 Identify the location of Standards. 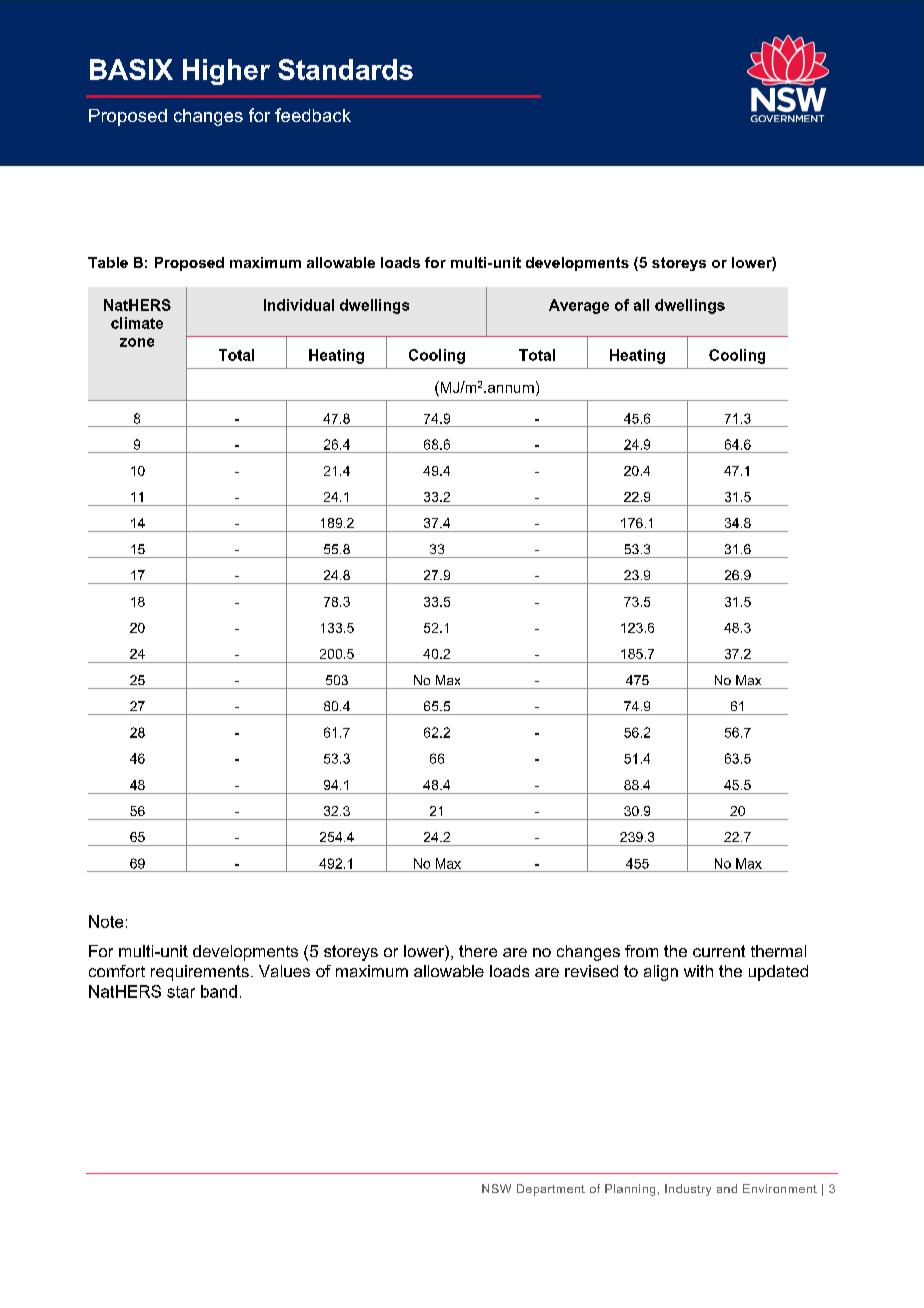
(345, 69).
